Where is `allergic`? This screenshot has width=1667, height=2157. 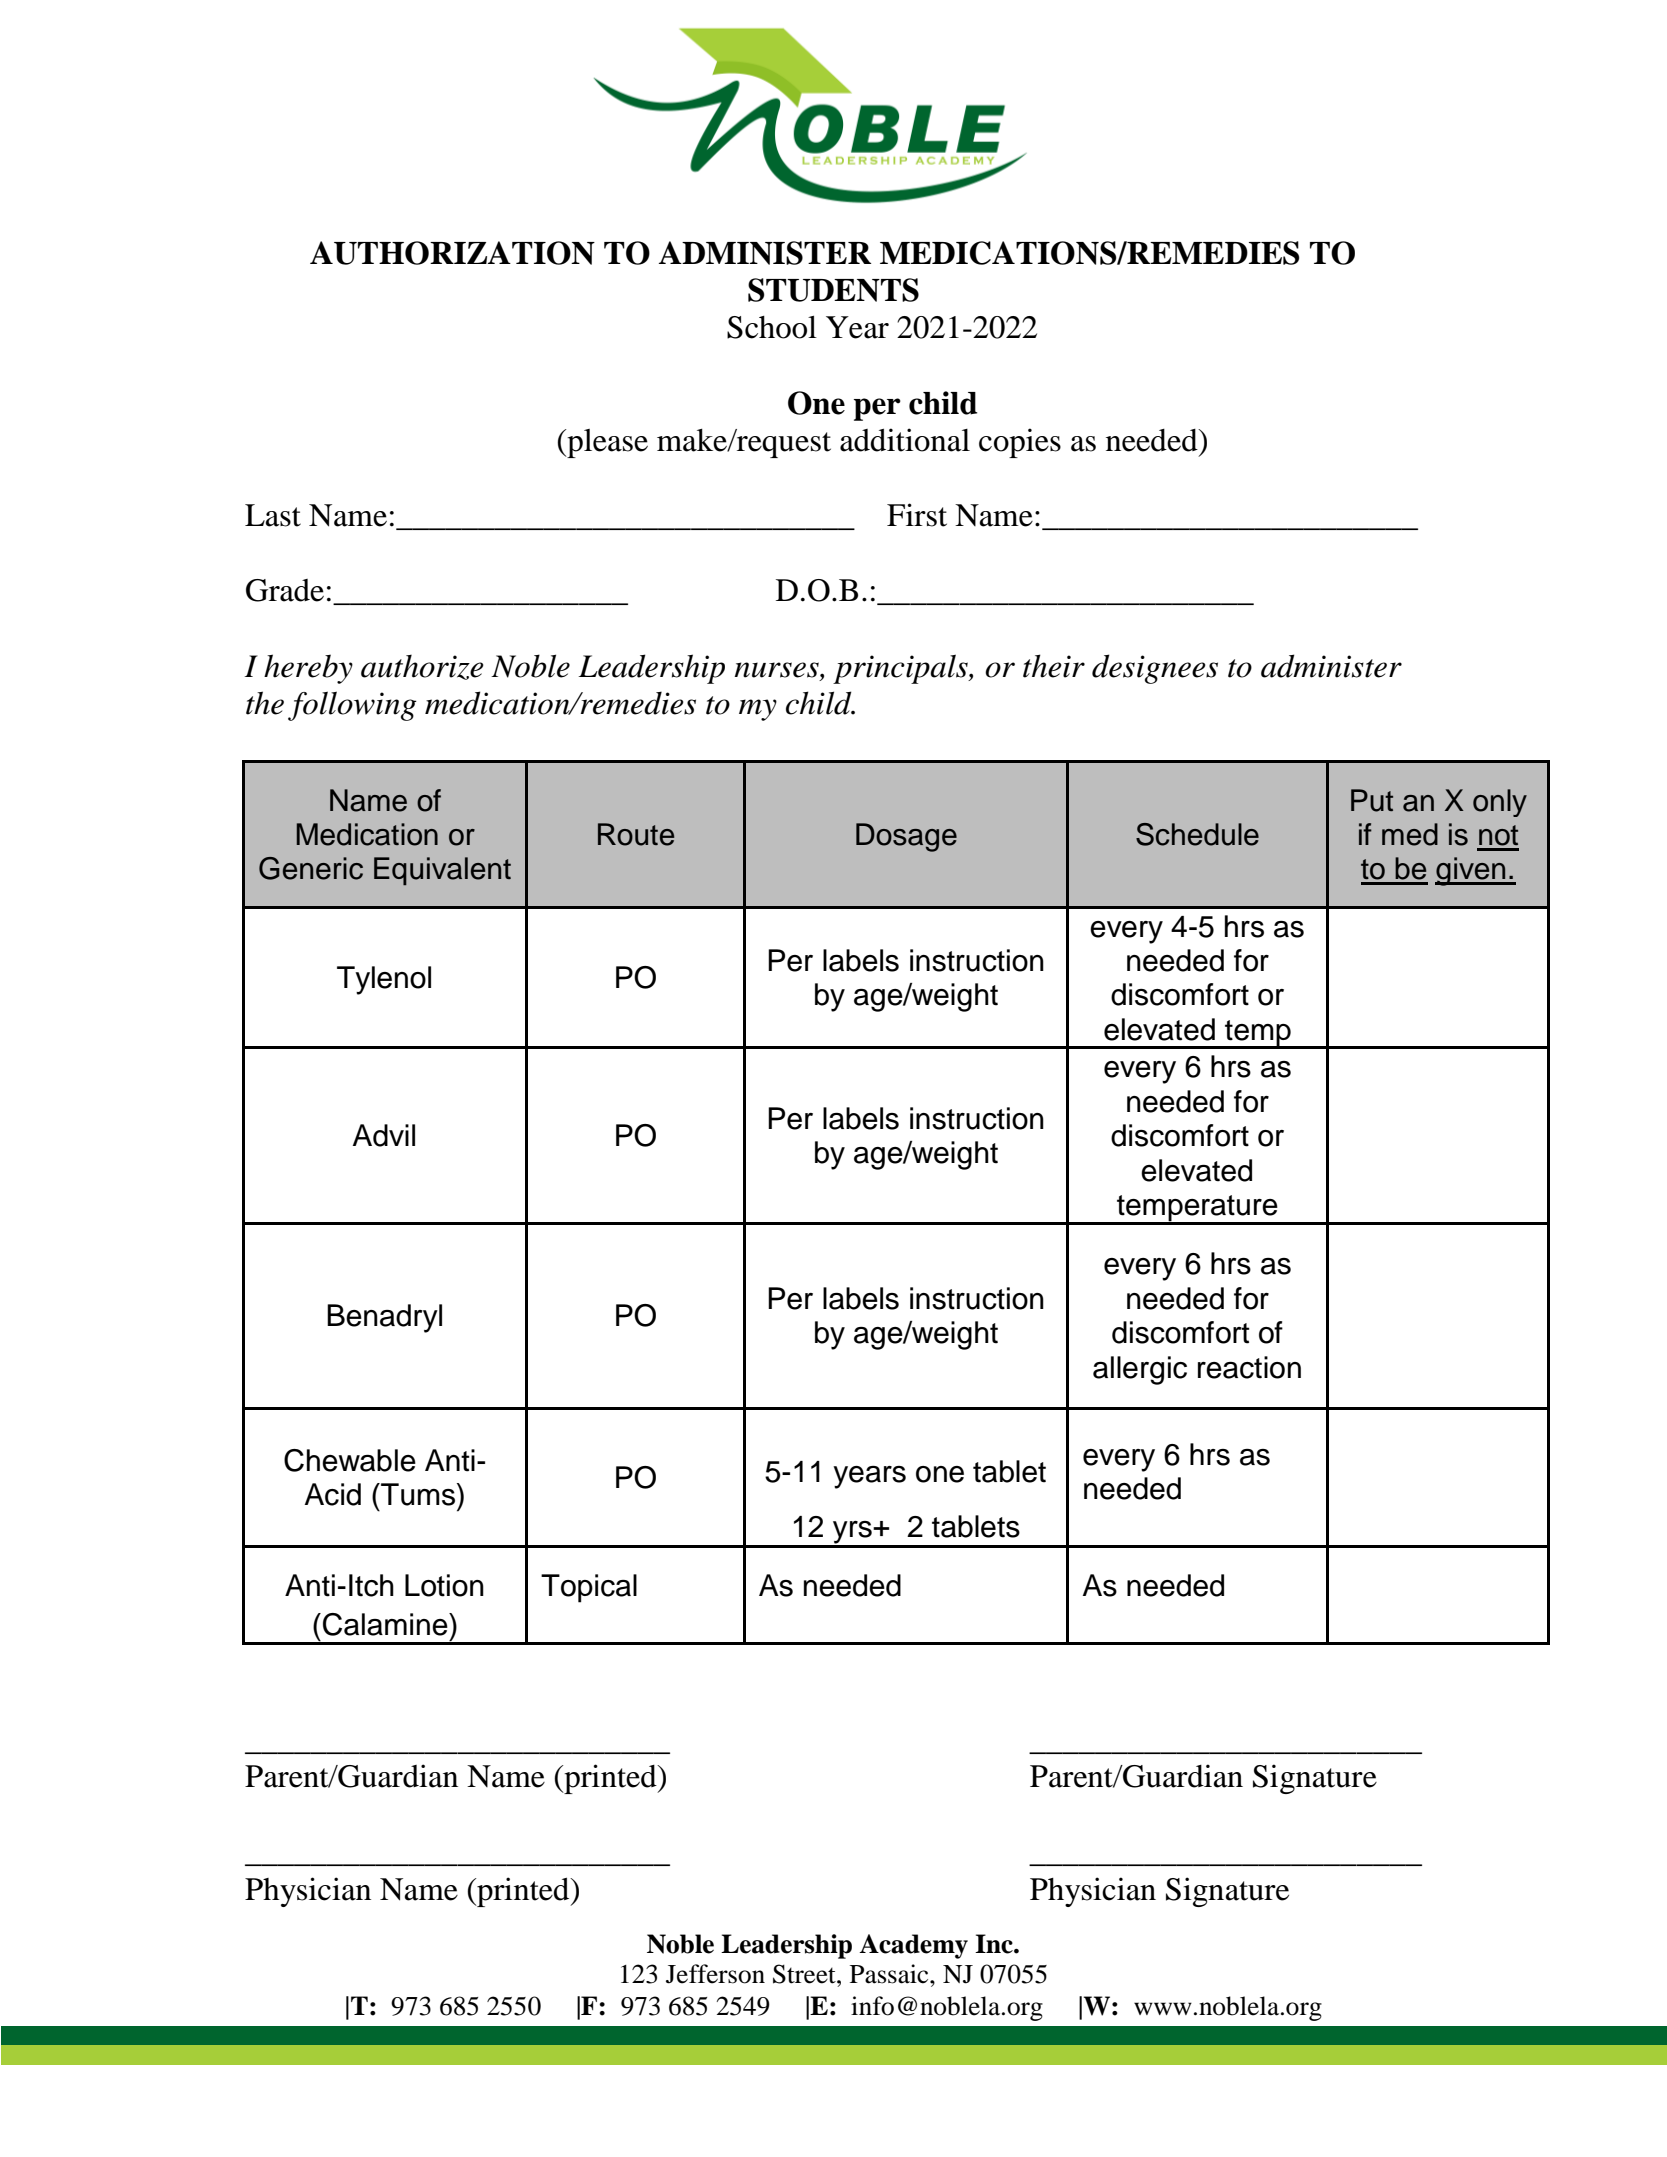
allergic is located at coordinates (1140, 1370).
